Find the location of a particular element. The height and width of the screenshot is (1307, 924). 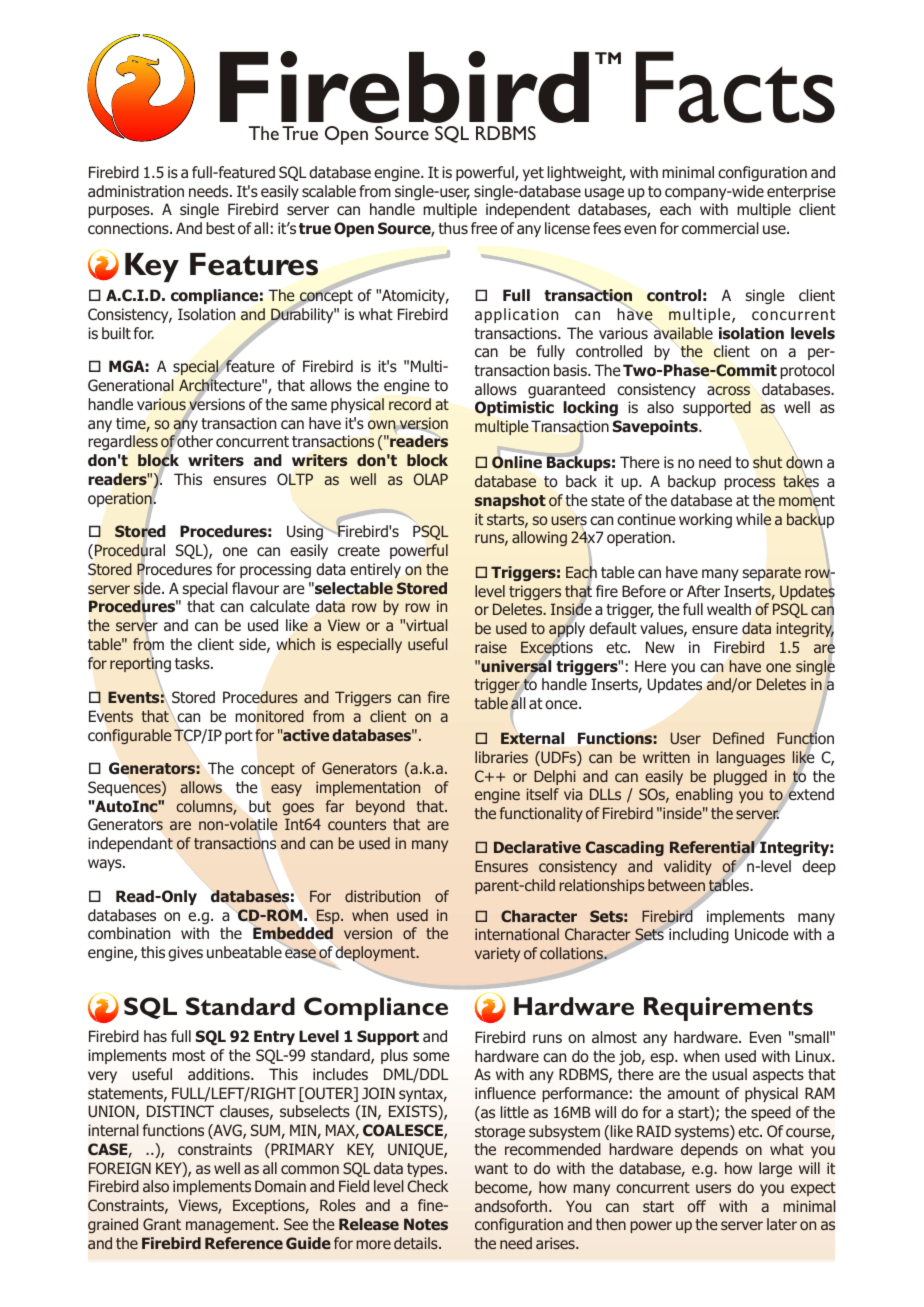

administration is located at coordinates (136, 191).
